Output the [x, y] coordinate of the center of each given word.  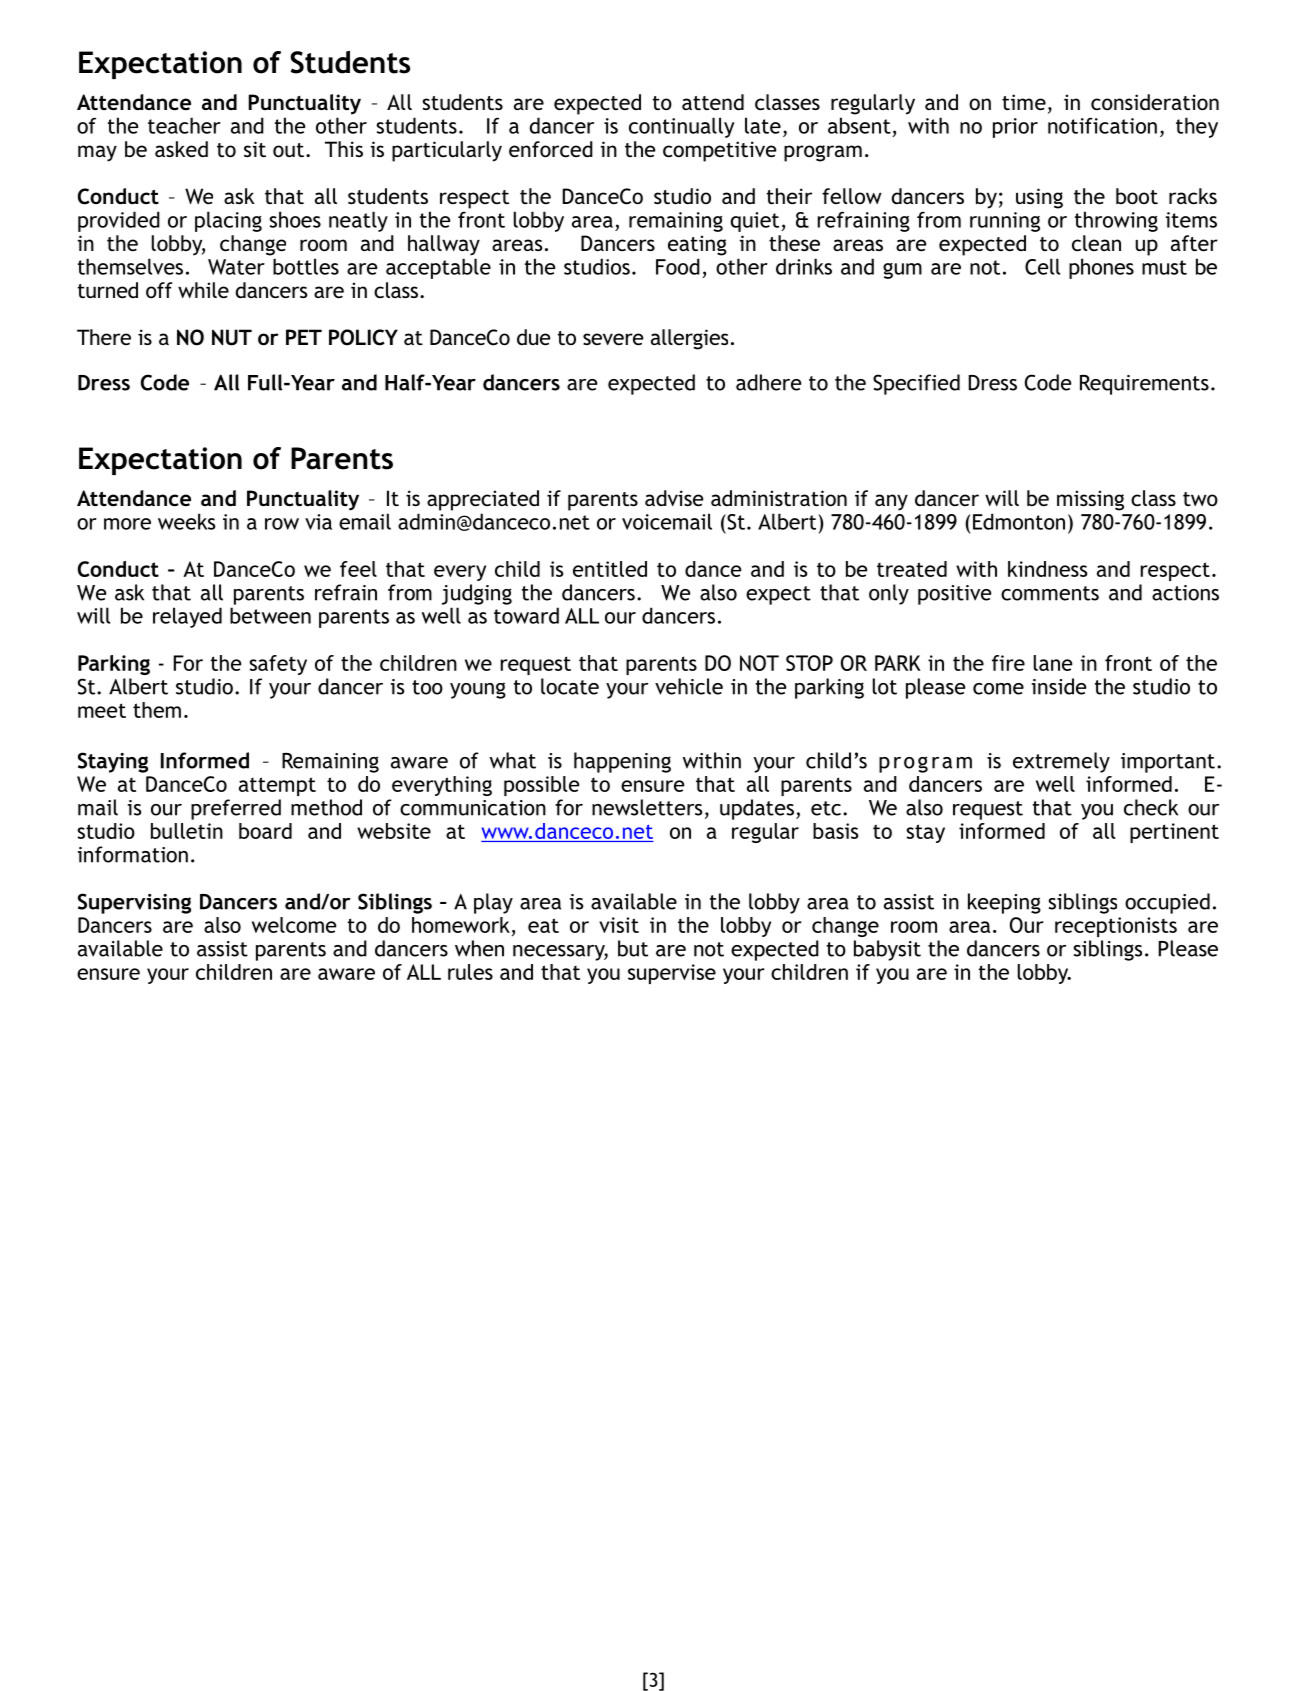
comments [1050, 593]
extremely [1061, 762]
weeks [186, 521]
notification [1102, 125]
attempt [277, 786]
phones [1101, 268]
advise [674, 498]
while [203, 290]
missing [1090, 500]
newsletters [647, 807]
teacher [184, 125]
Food [678, 266]
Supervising [134, 903]
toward [526, 615]
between [270, 615]
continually [681, 127]
